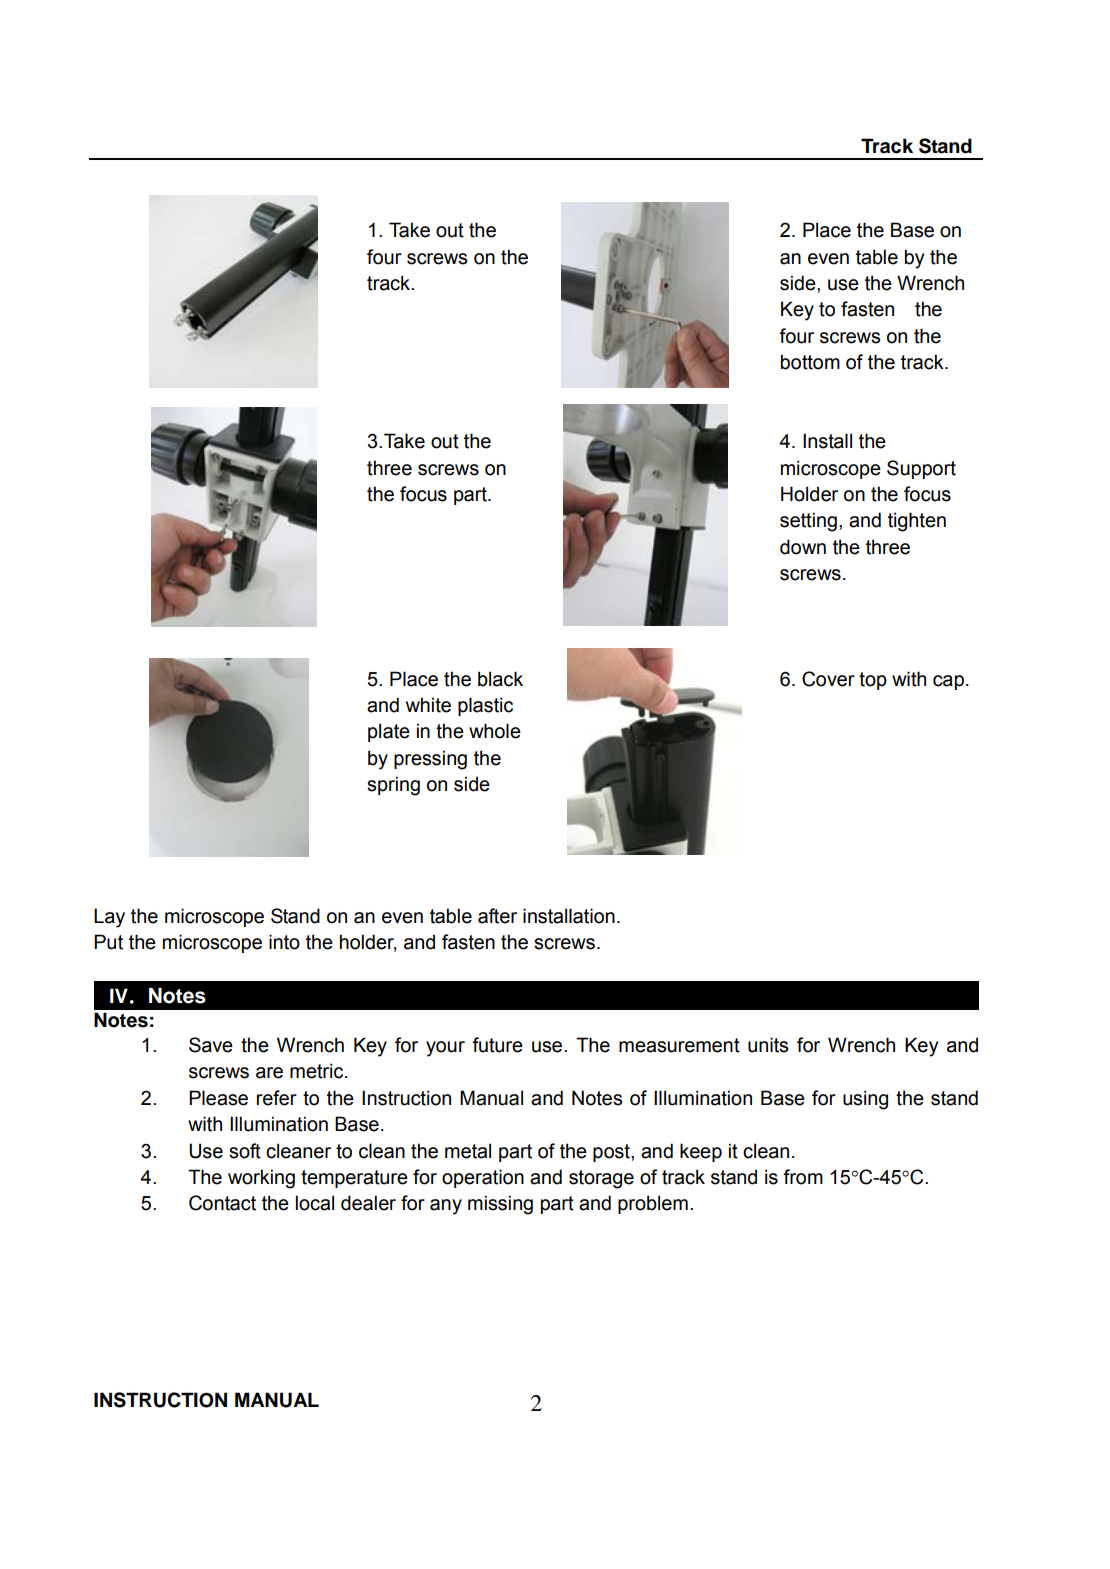 This image has height=1569, width=1110. I want to click on pressing, so click(430, 760).
